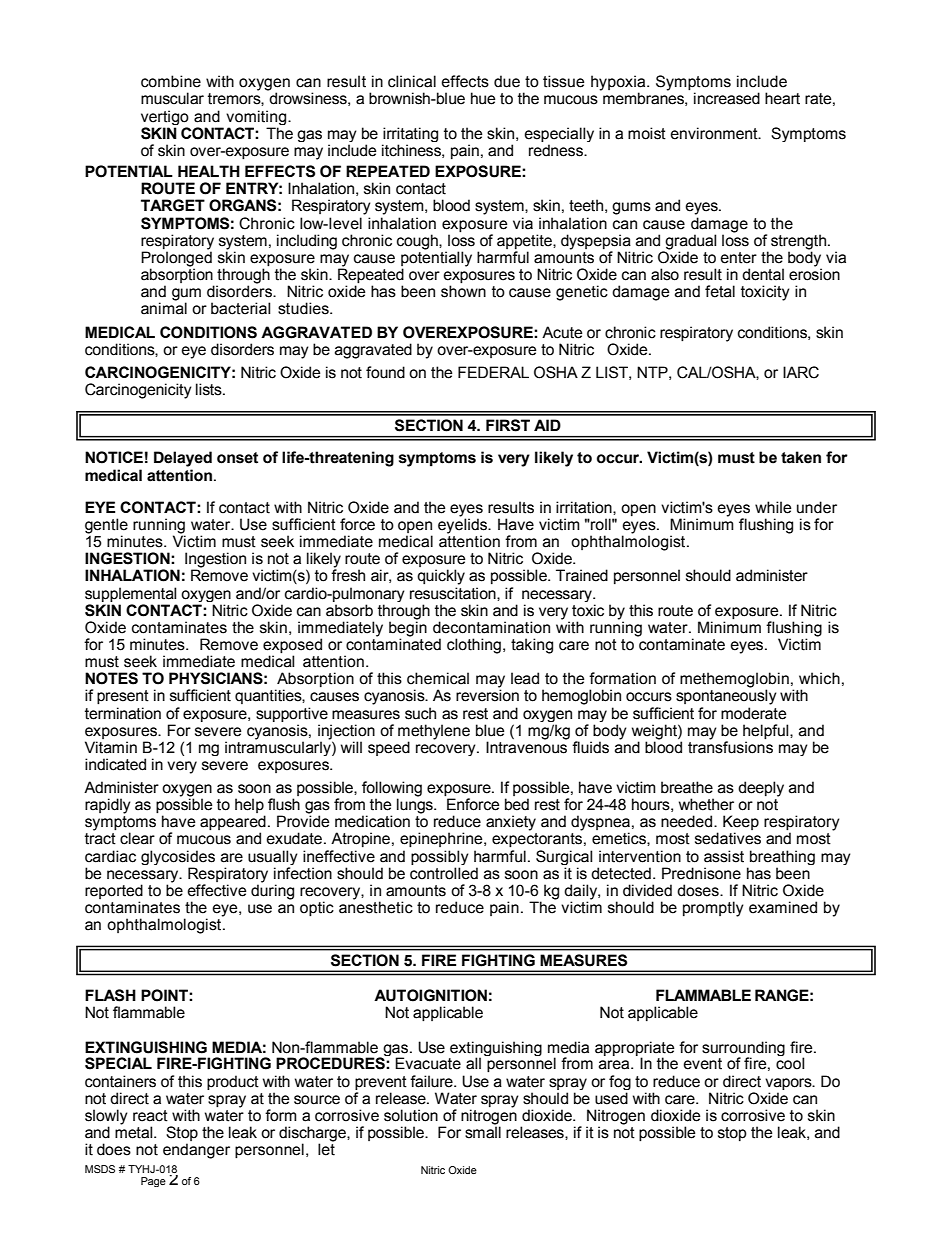 The width and height of the document is (952, 1233). Describe the element at coordinates (440, 857) in the document. I see `possibly` at that location.
